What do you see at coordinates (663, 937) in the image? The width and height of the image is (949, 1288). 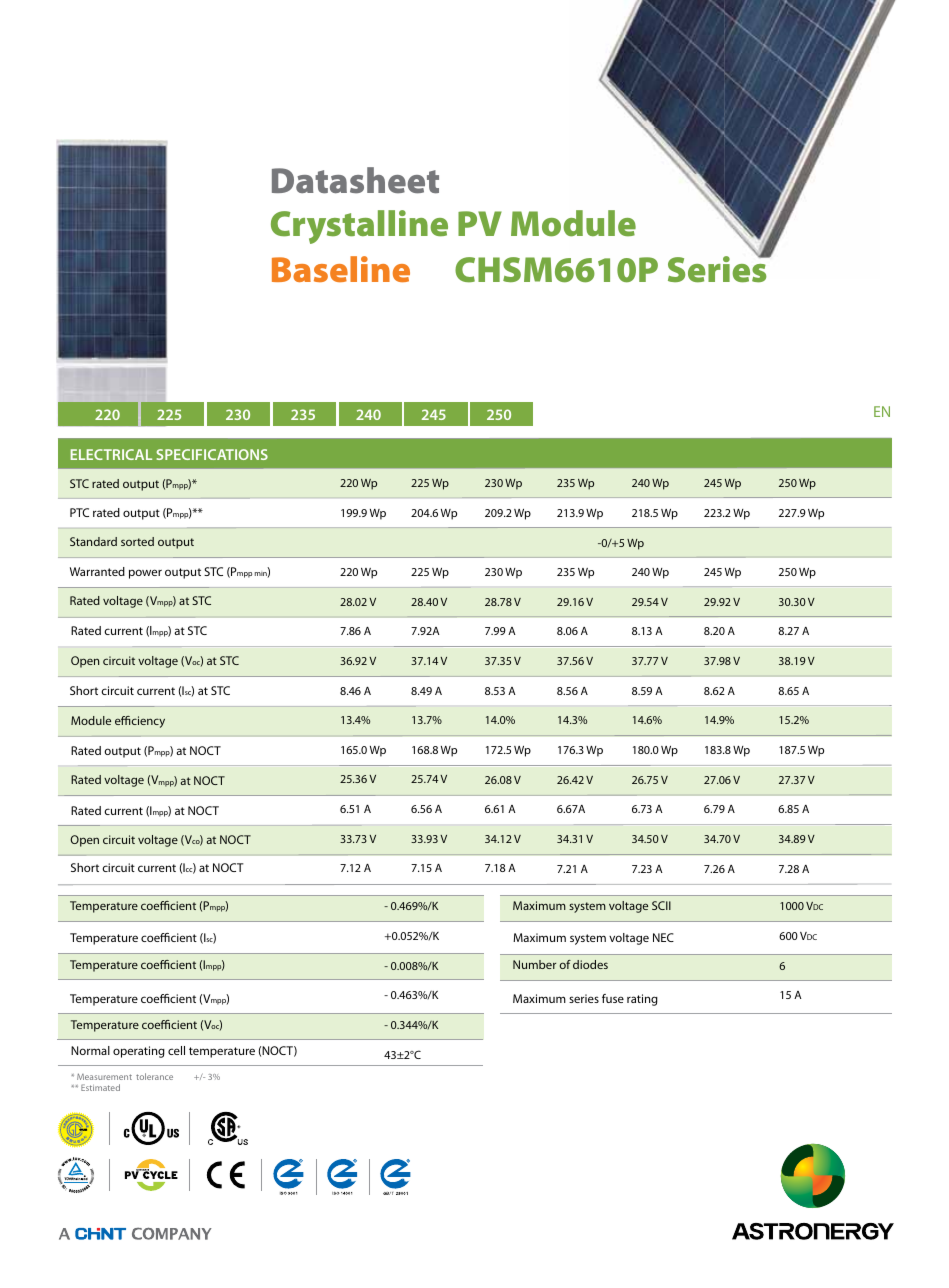 I see `NEC` at bounding box center [663, 937].
